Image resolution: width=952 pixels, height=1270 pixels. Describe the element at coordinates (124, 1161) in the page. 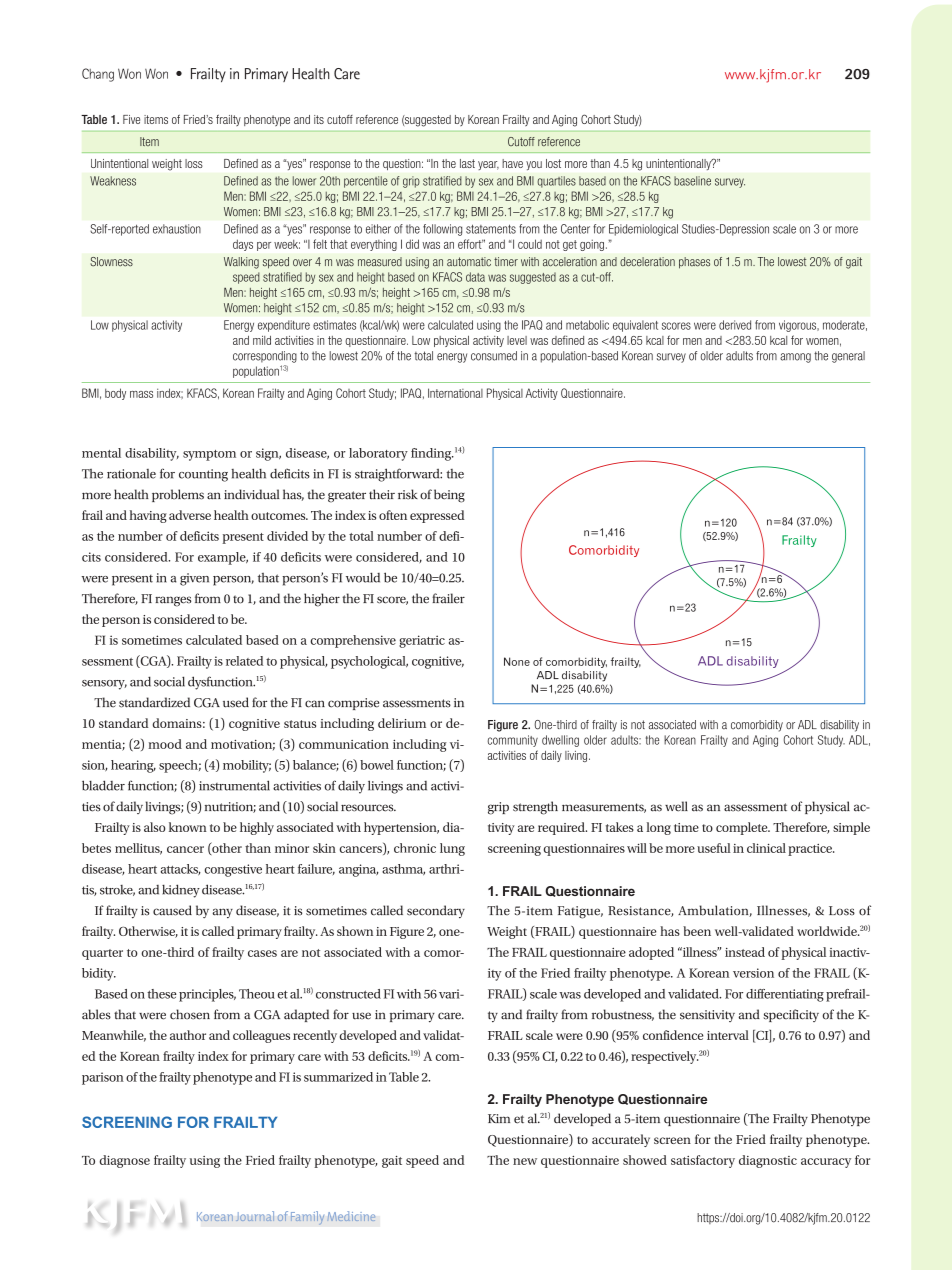

I see `diagnose` at that location.
